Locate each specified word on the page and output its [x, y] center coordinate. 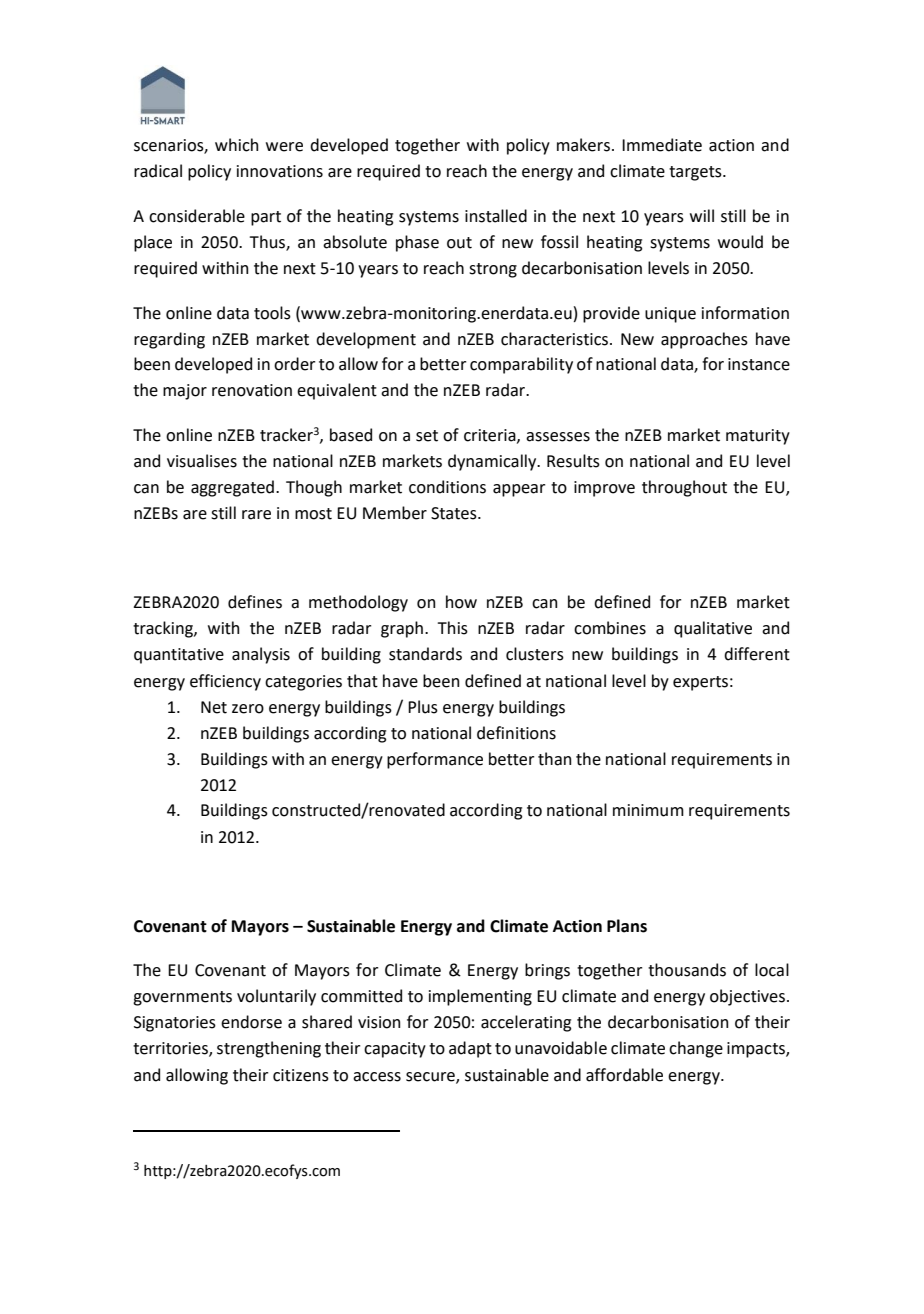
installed [496, 216]
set [427, 436]
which [236, 145]
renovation [252, 390]
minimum [648, 810]
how [461, 602]
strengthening [269, 1049]
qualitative [713, 629]
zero [248, 709]
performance [435, 760]
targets [696, 173]
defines [255, 602]
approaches [704, 340]
